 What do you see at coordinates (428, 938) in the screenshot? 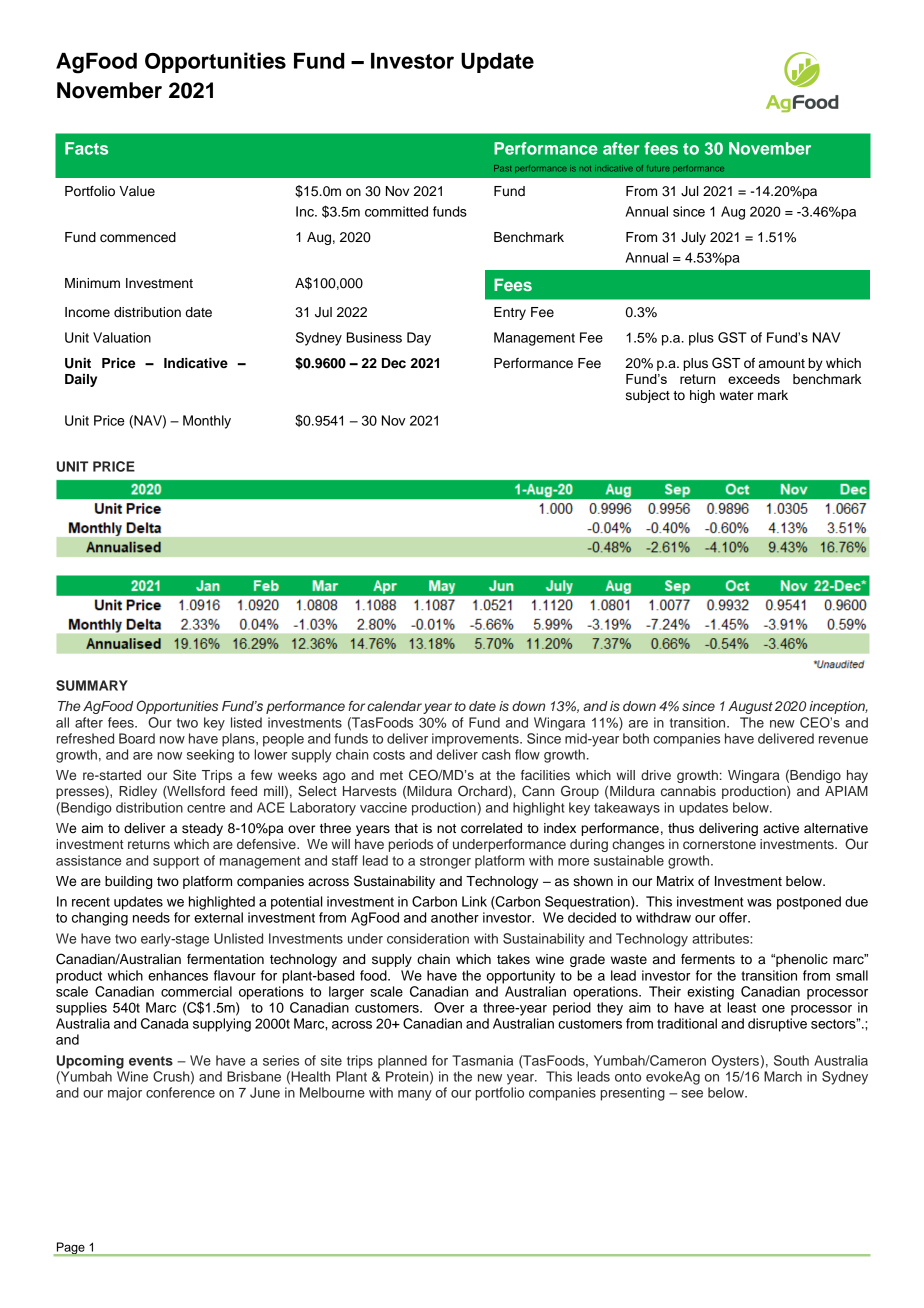
I see `consideration` at bounding box center [428, 938].
